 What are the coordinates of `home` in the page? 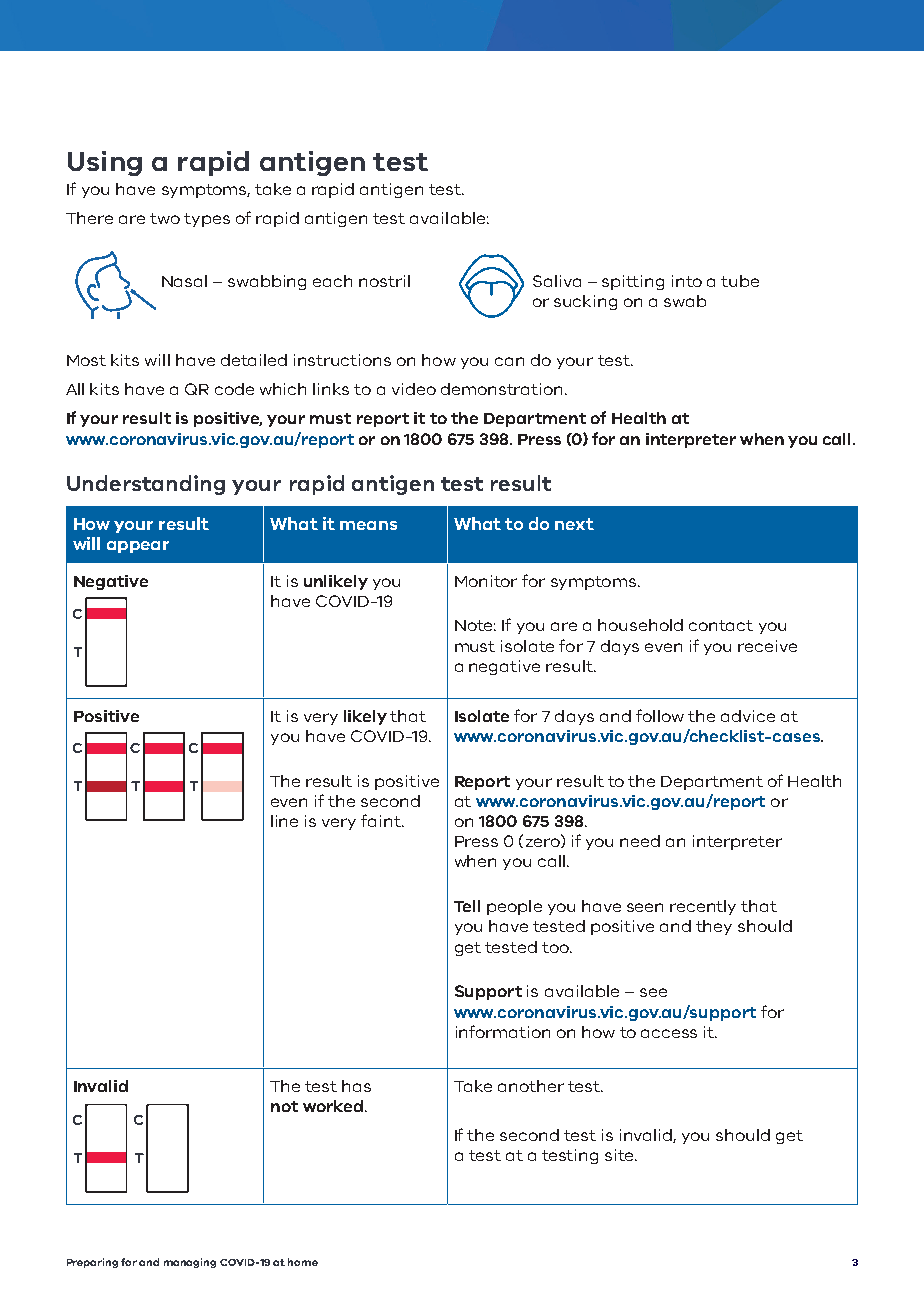 It's located at (303, 1262).
